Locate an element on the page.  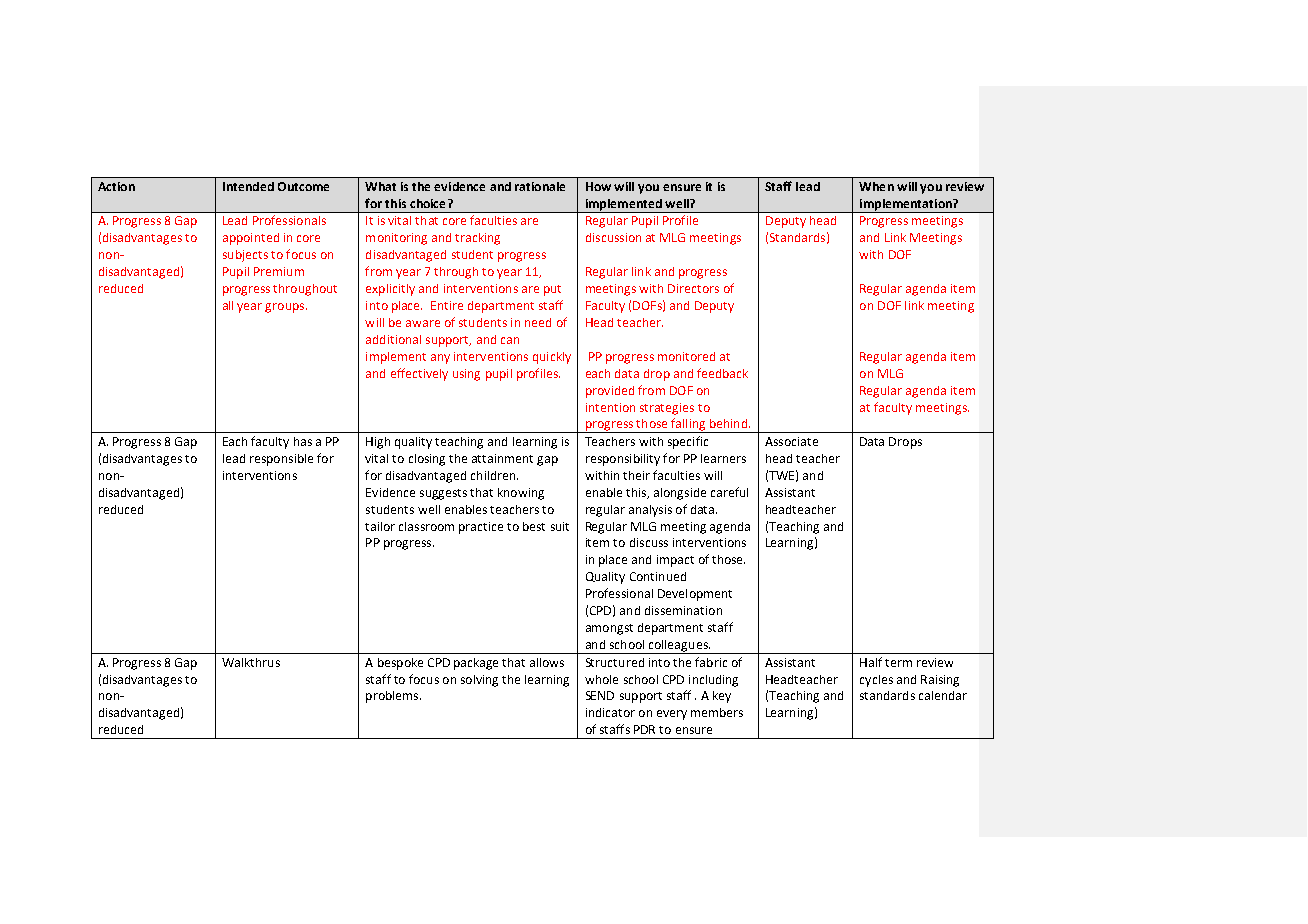
attainment is located at coordinates (502, 458).
